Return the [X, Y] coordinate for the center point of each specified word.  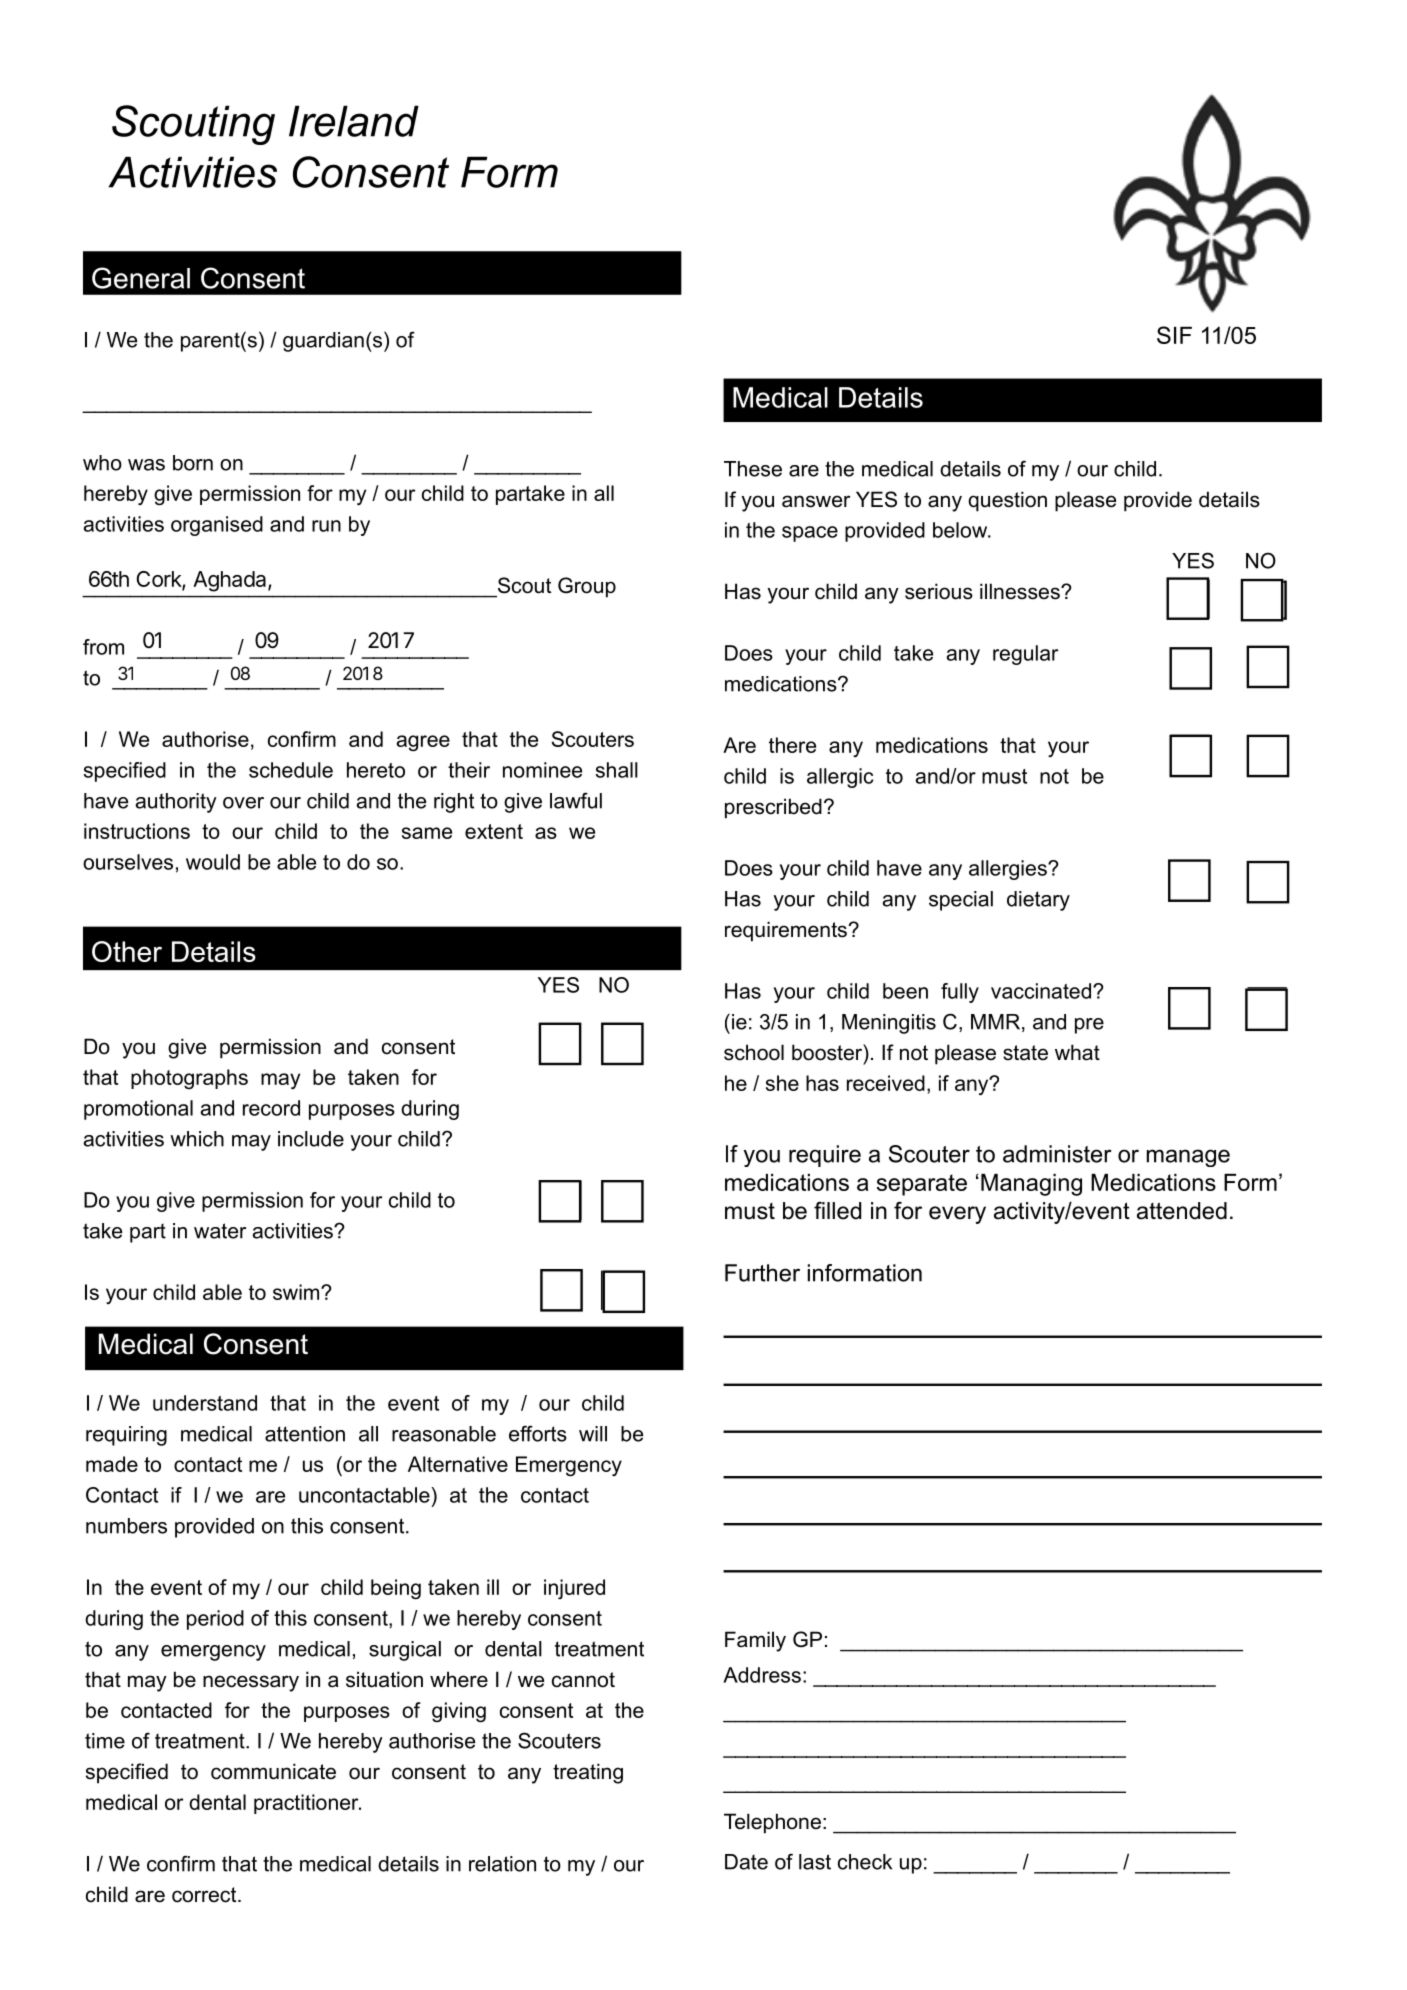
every [957, 1215]
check [865, 1862]
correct [205, 1895]
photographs [189, 1079]
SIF [1174, 335]
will [593, 1434]
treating [588, 1773]
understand [205, 1403]
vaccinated [1041, 991]
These [753, 469]
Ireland [354, 121]
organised [217, 526]
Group [587, 587]
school [754, 1052]
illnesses [1021, 591]
